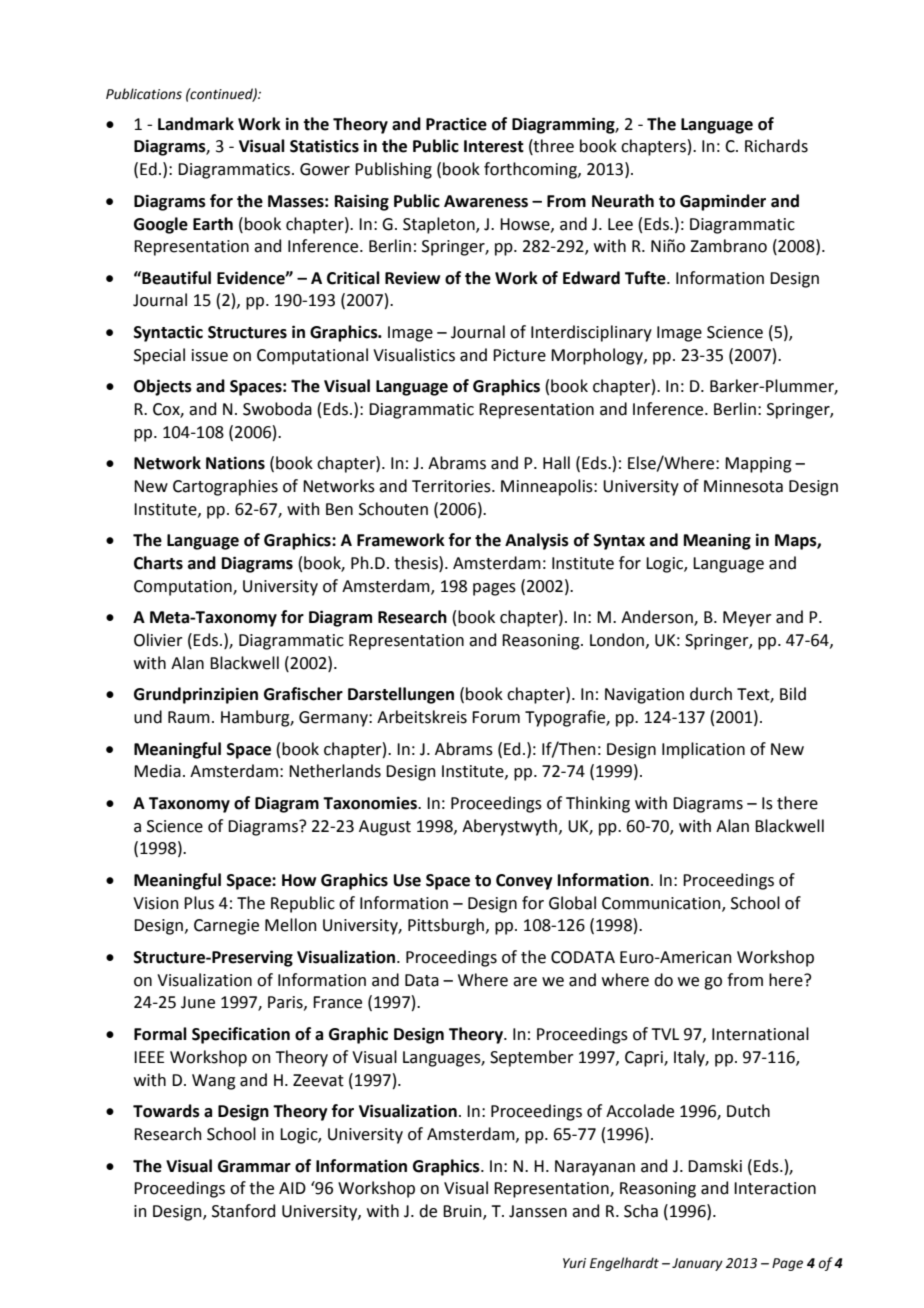 The image size is (924, 1308). Describe the element at coordinates (446, 926) in the screenshot. I see `Pittsburgh` at that location.
